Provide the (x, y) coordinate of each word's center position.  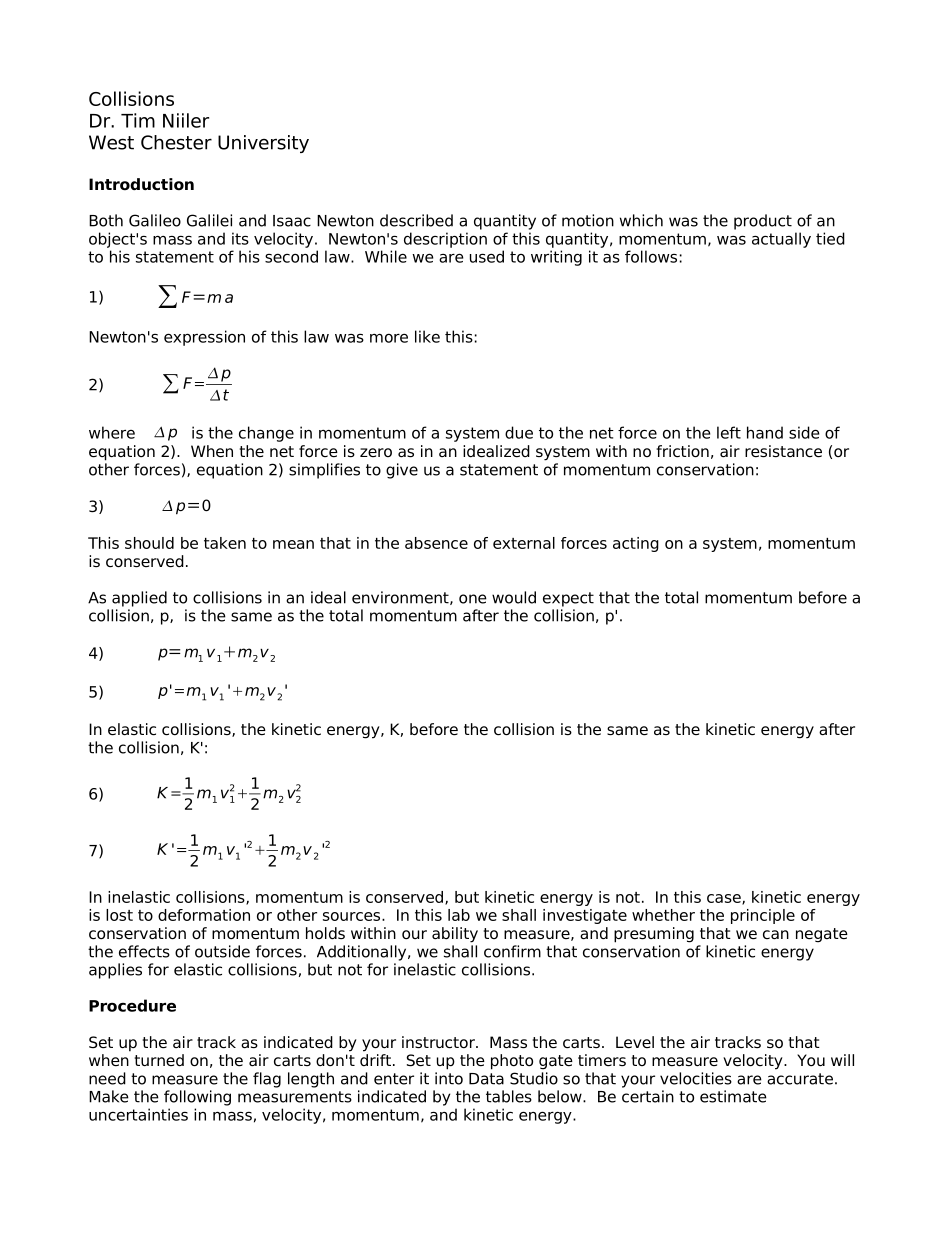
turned (159, 1060)
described (416, 220)
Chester (176, 142)
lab (459, 915)
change (266, 434)
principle (763, 916)
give (402, 471)
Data (486, 1079)
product (763, 222)
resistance (783, 451)
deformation (204, 915)
